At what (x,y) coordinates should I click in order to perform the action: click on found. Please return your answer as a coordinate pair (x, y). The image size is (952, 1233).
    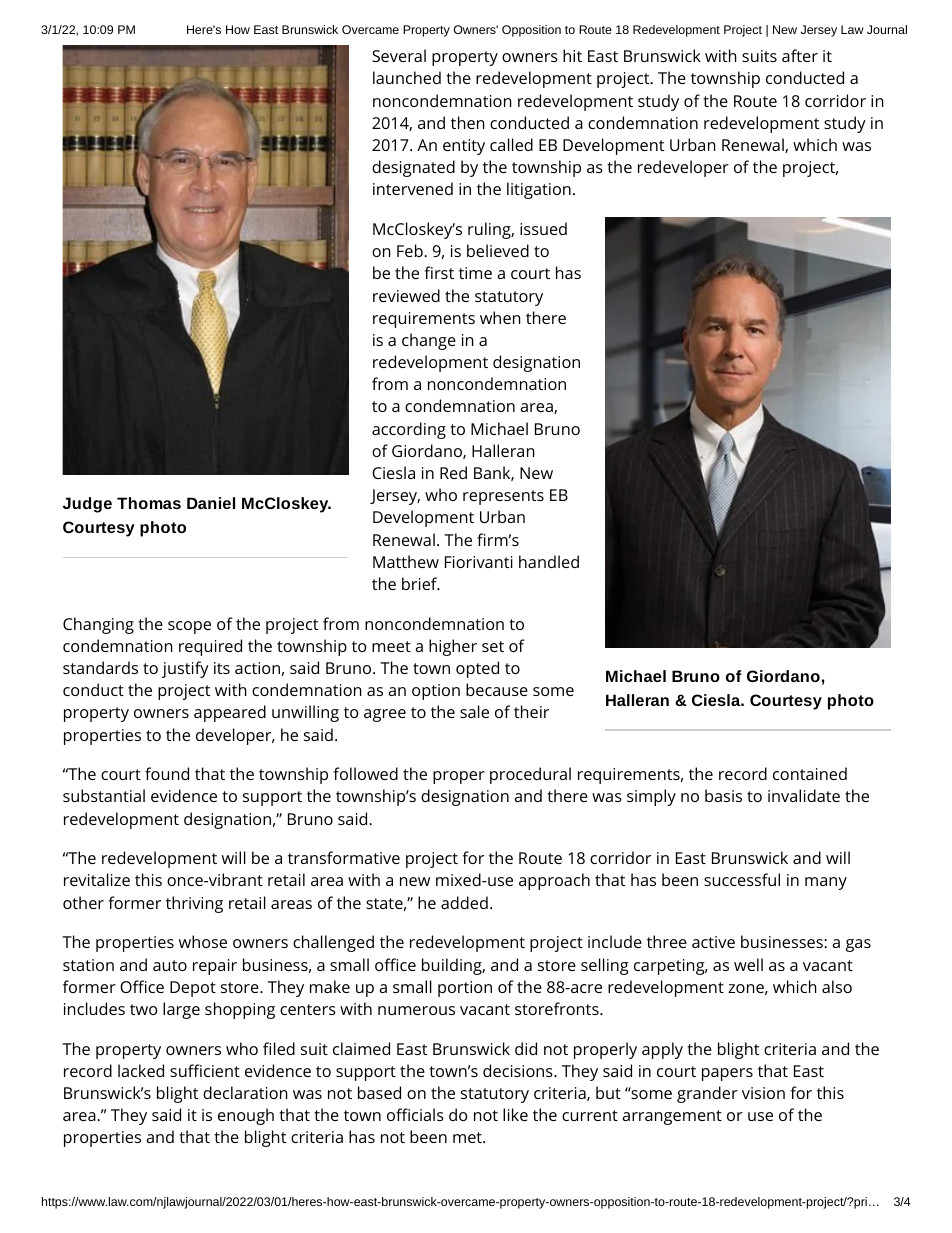
    Looking at the image, I should click on (167, 773).
